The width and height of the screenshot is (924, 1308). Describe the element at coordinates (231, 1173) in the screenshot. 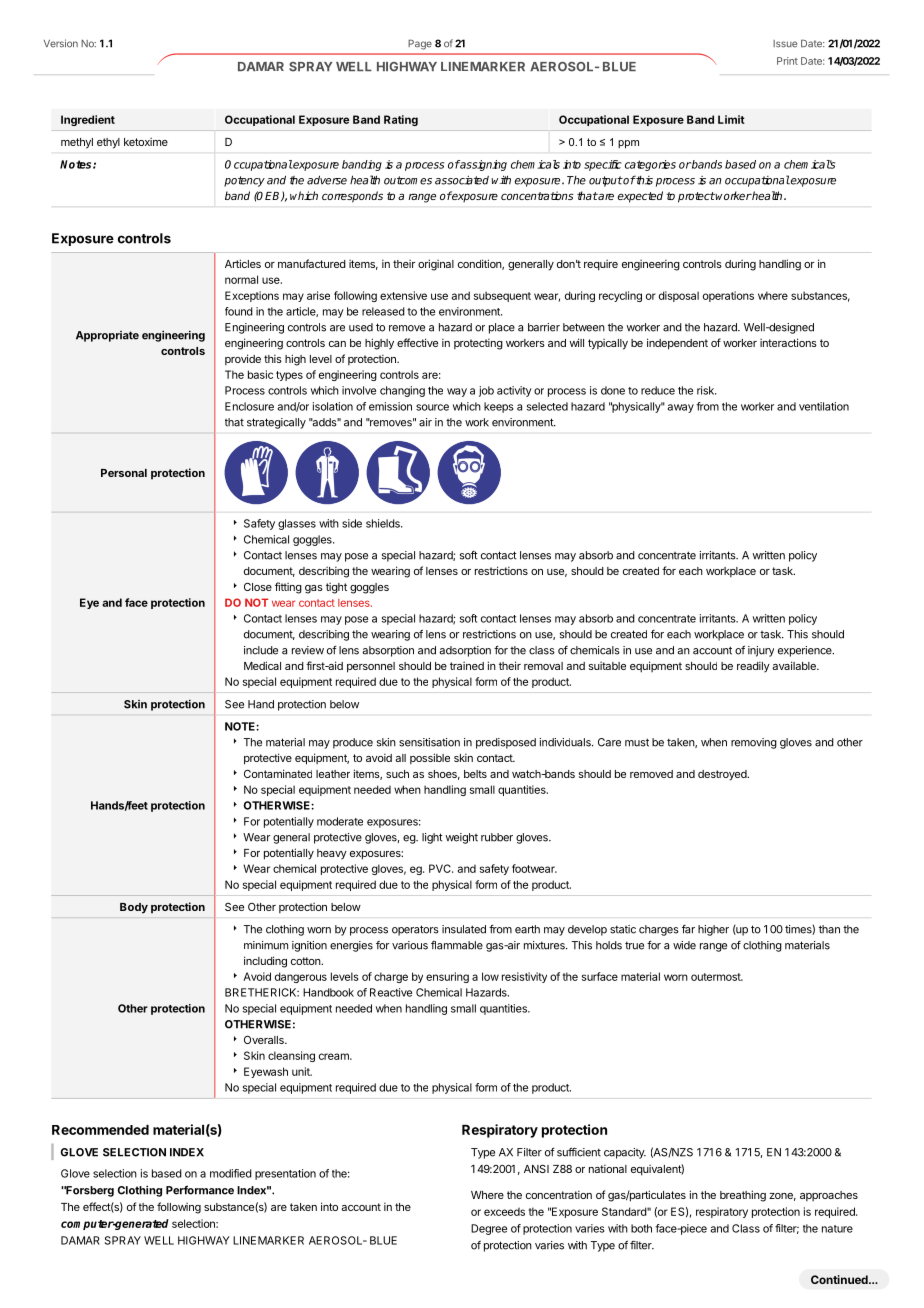

I see `modified` at that location.
